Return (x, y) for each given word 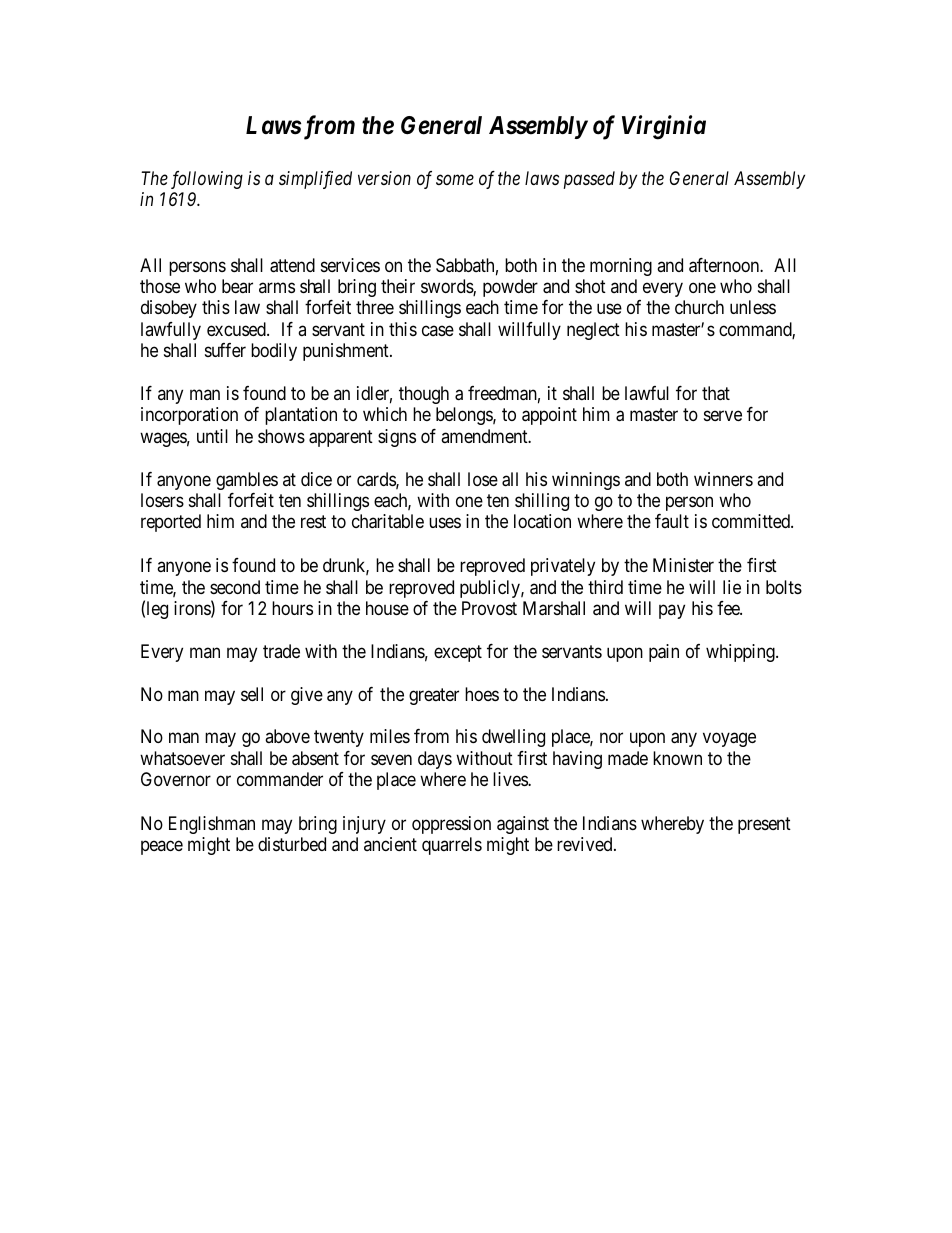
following (207, 180)
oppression (451, 825)
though (424, 395)
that (716, 393)
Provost (489, 608)
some (455, 180)
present (764, 825)
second (235, 587)
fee (729, 608)
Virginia (664, 127)
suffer (225, 350)
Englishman (212, 825)
